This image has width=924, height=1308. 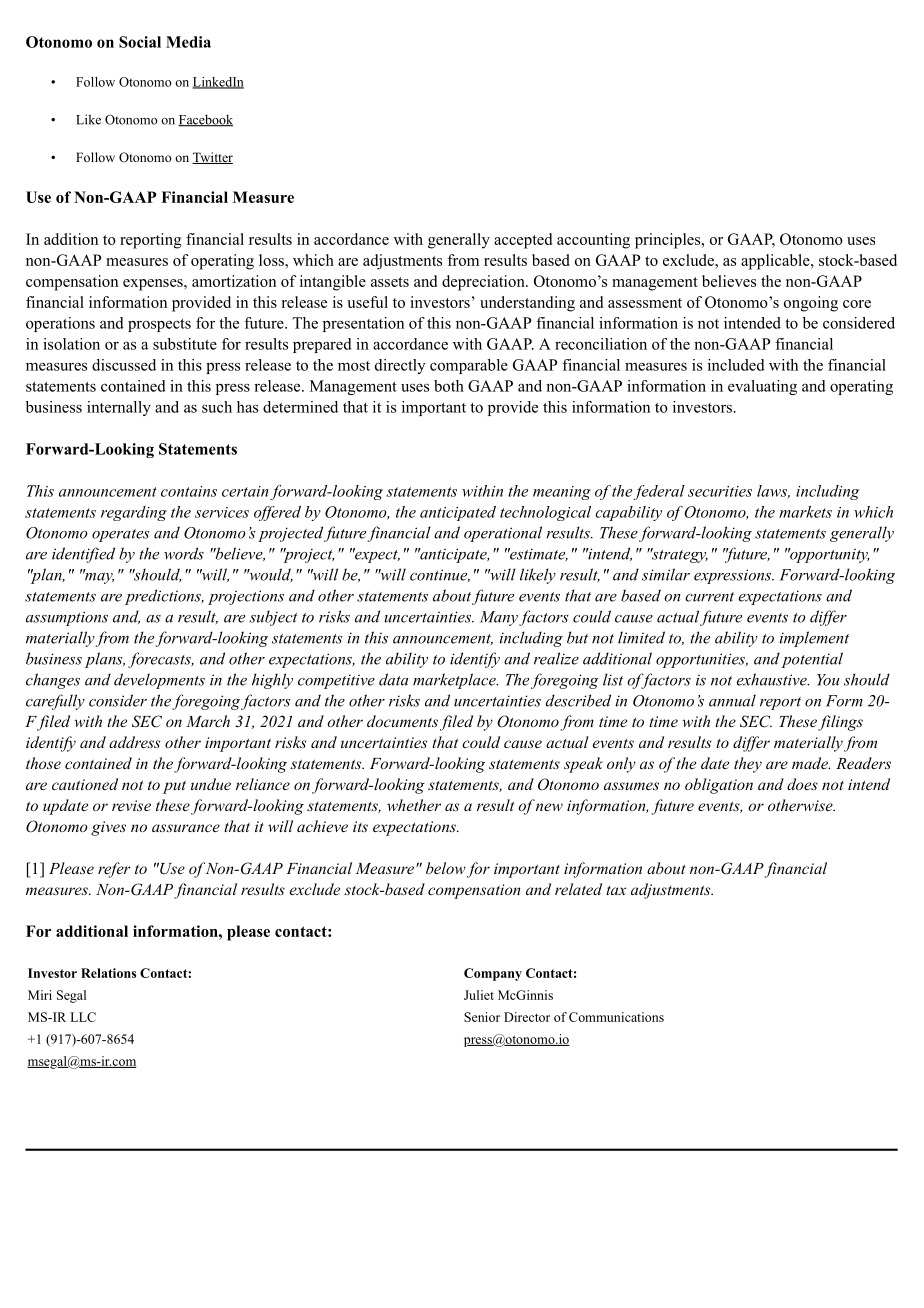 What do you see at coordinates (134, 742) in the image?
I see `address` at bounding box center [134, 742].
